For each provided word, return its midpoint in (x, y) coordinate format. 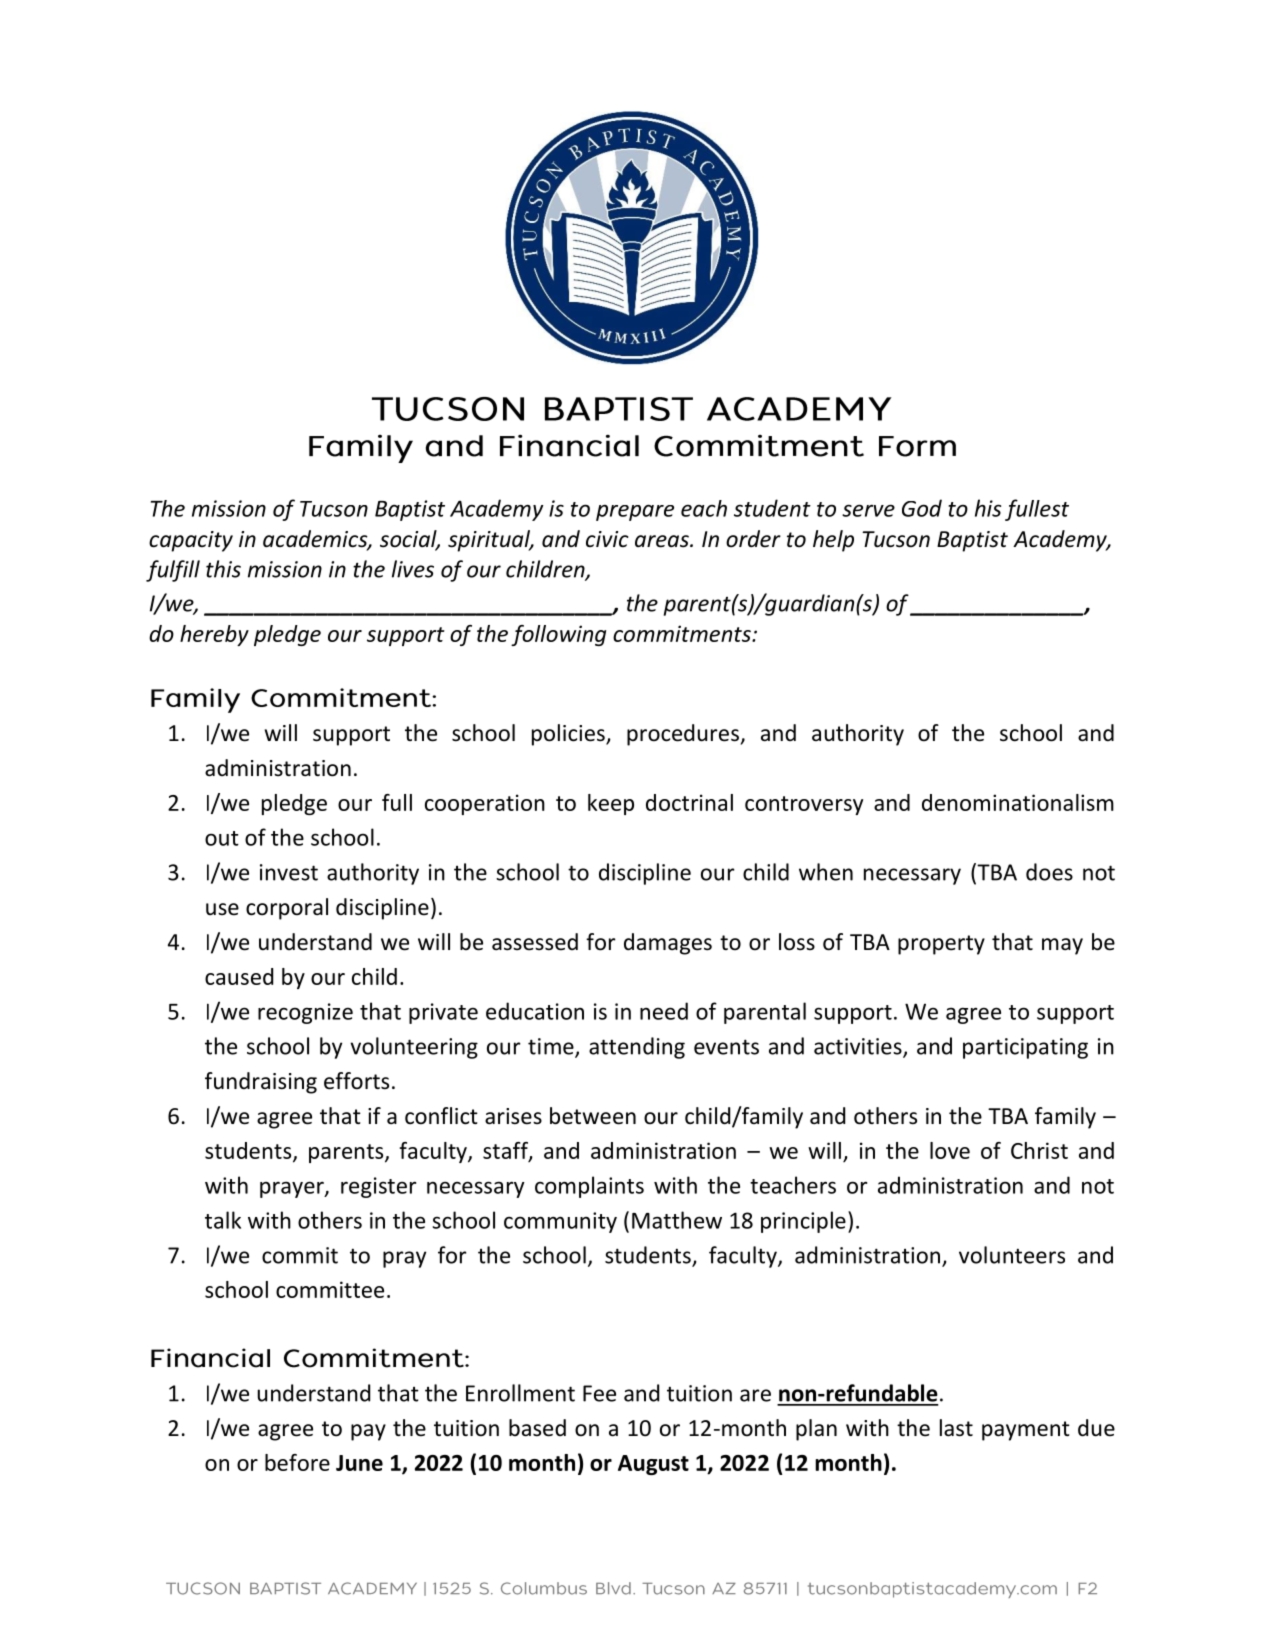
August (653, 1465)
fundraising (261, 1083)
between (593, 1116)
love (950, 1150)
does (1049, 872)
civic (607, 539)
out (222, 838)
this (223, 569)
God (922, 508)
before (297, 1462)
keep (611, 804)
